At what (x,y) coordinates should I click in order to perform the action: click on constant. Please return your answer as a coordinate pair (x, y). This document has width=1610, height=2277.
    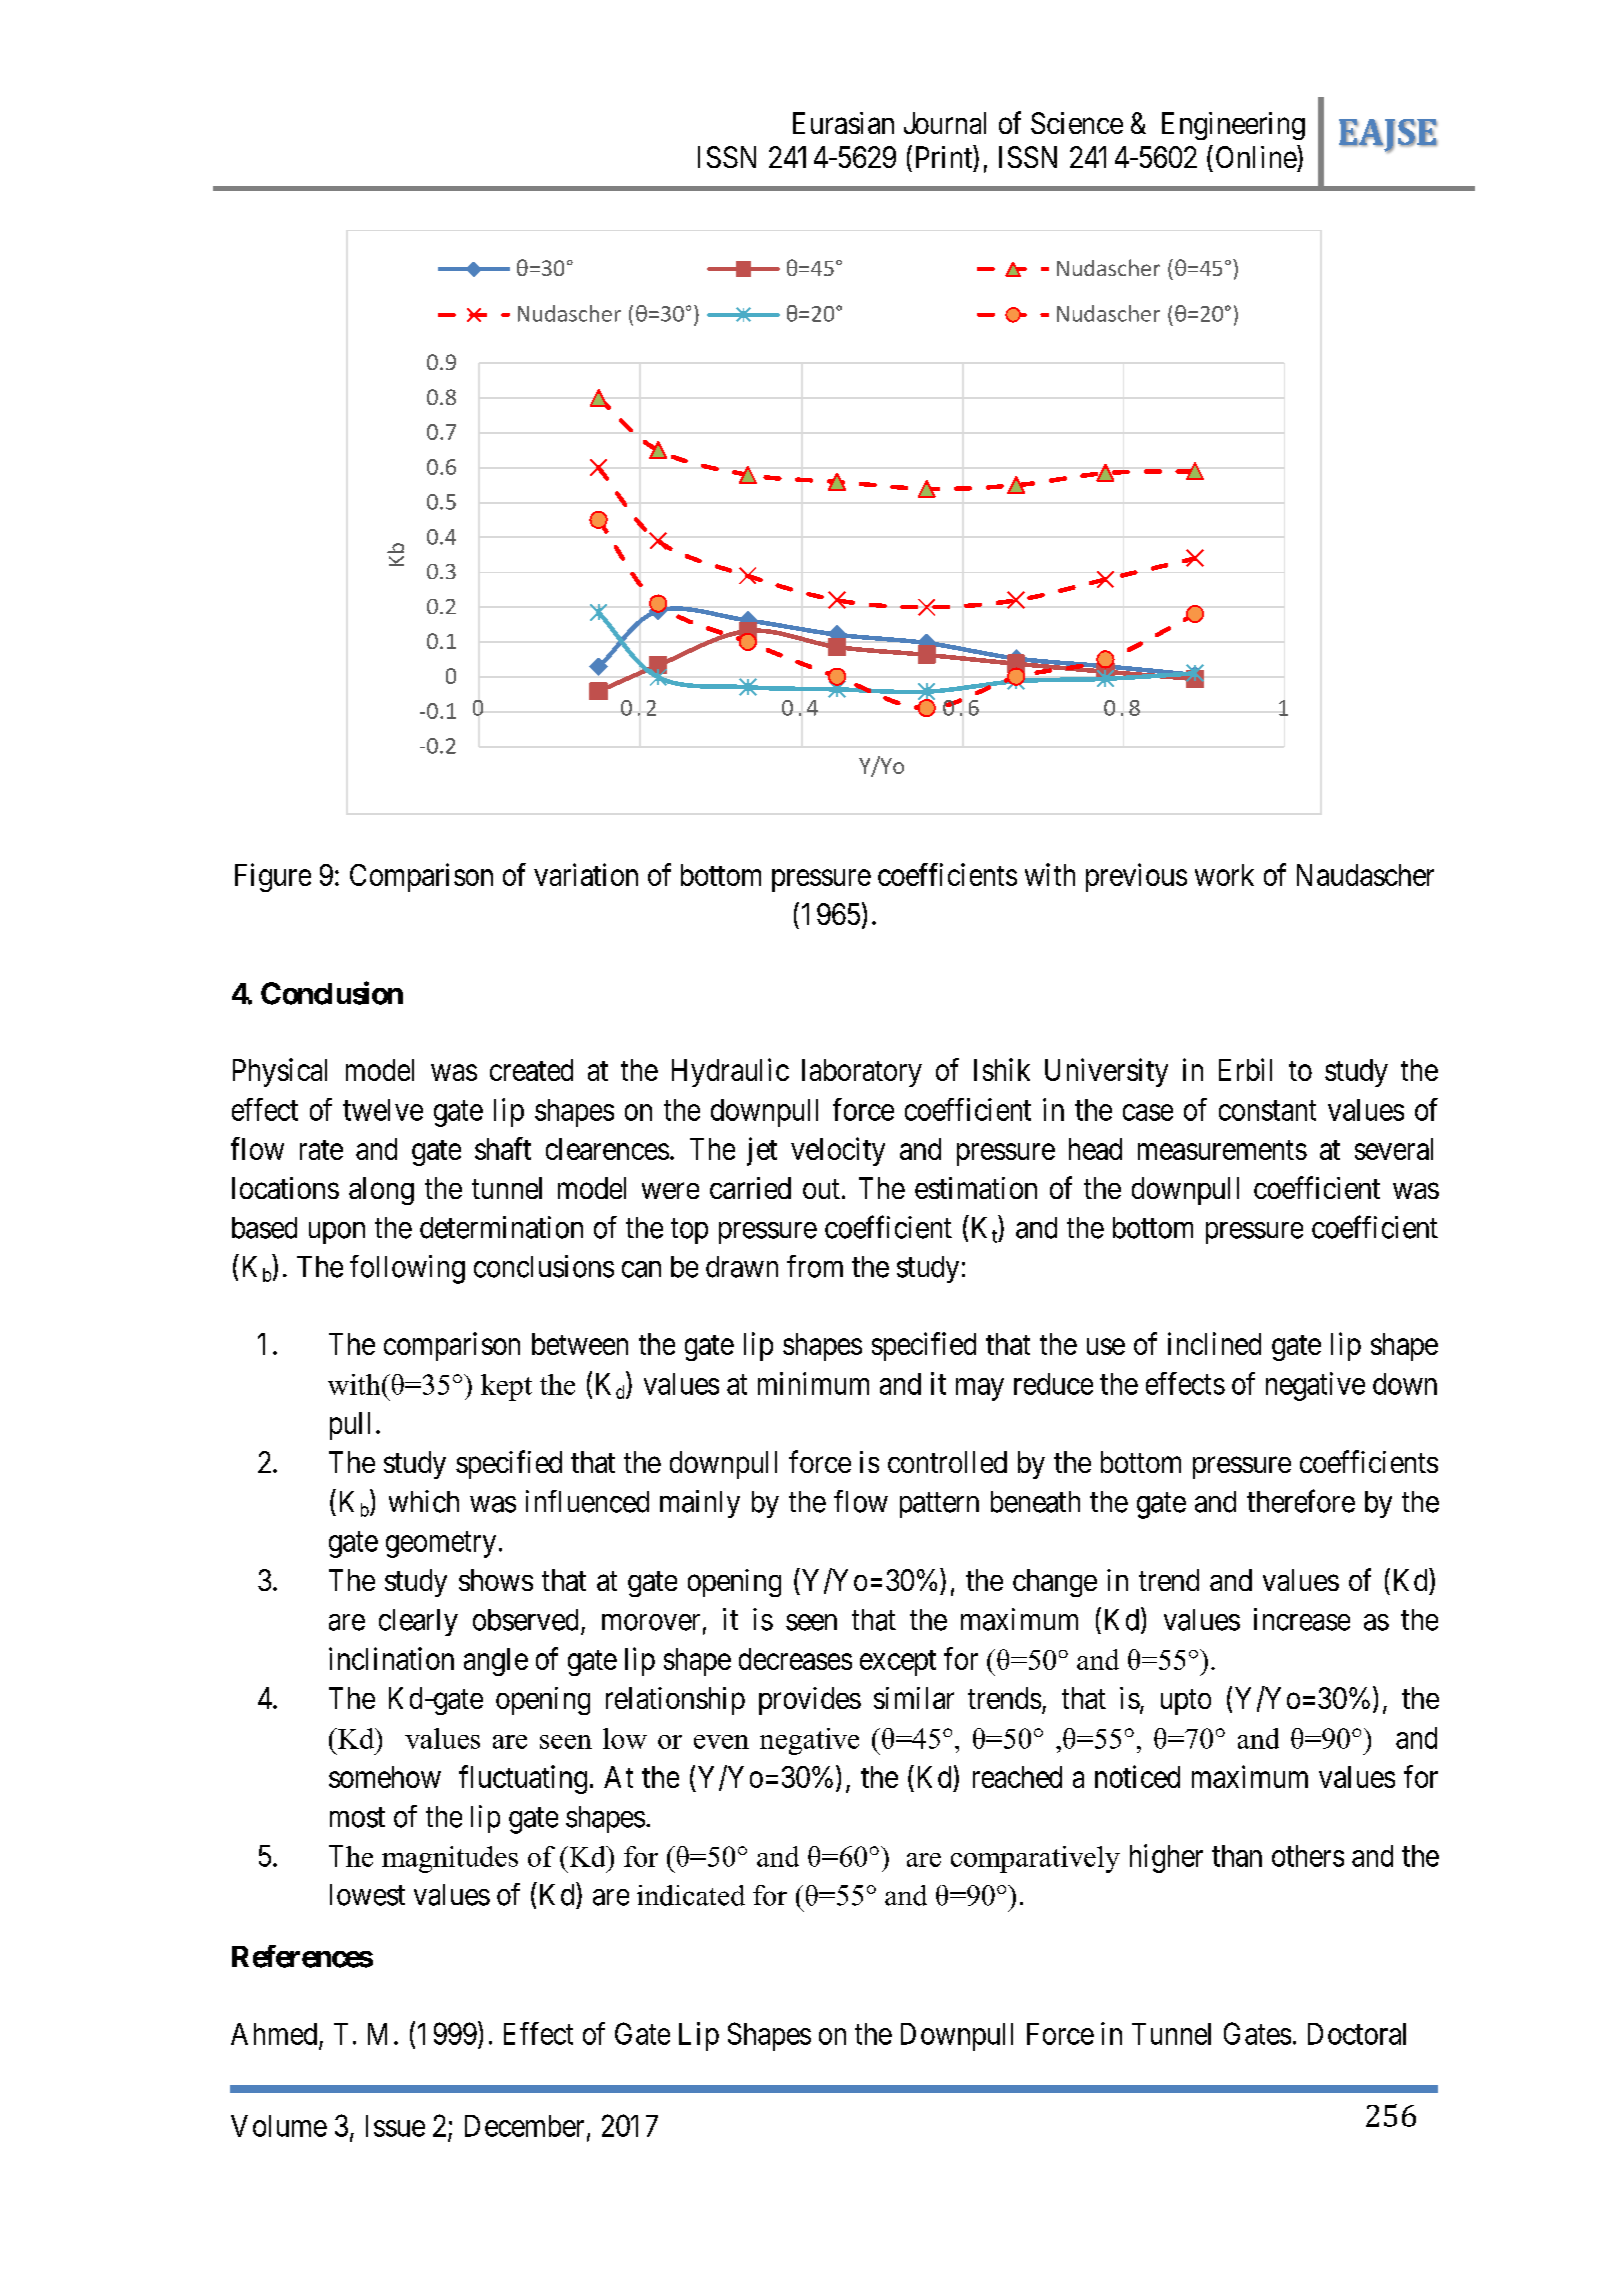
    Looking at the image, I should click on (1267, 1111).
